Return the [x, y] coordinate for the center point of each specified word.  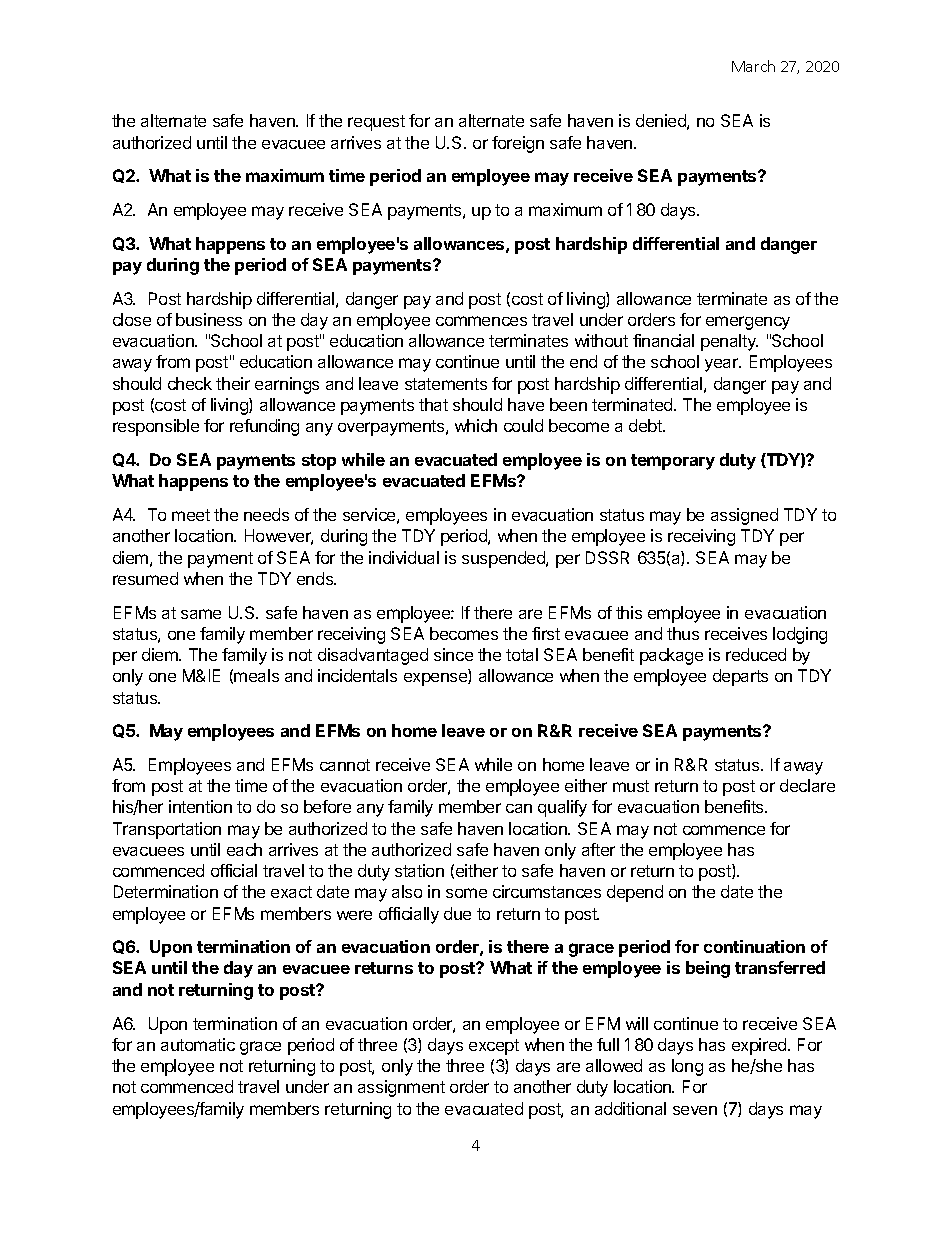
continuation [754, 946]
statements [446, 384]
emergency [748, 323]
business [209, 319]
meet [191, 515]
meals [256, 675]
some [466, 893]
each [244, 849]
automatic [198, 1044]
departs [740, 677]
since [453, 654]
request [376, 123]
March [753, 66]
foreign [518, 144]
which [476, 425]
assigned [744, 516]
